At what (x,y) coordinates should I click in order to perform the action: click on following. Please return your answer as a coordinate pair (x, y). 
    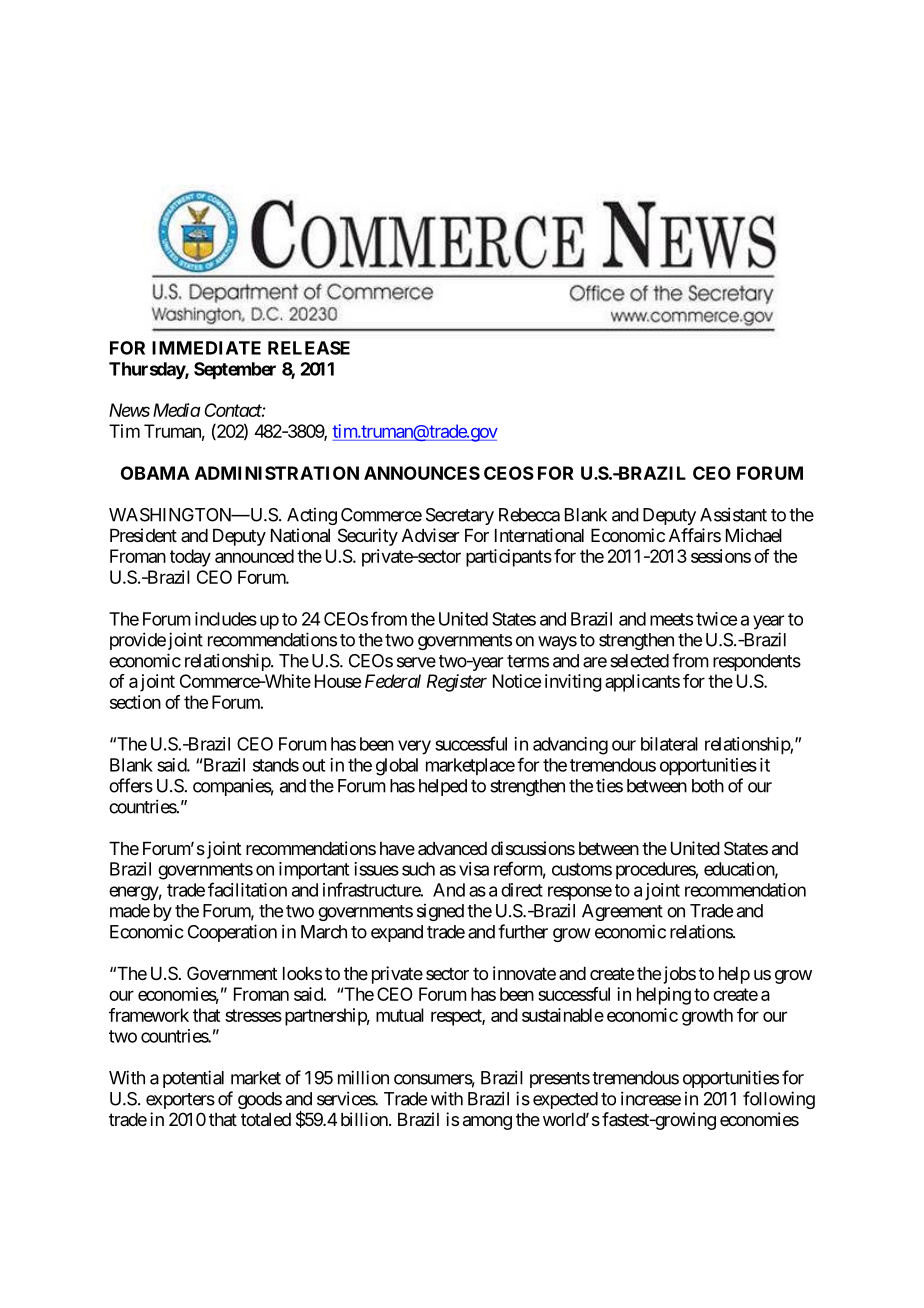
    Looking at the image, I should click on (779, 1100).
